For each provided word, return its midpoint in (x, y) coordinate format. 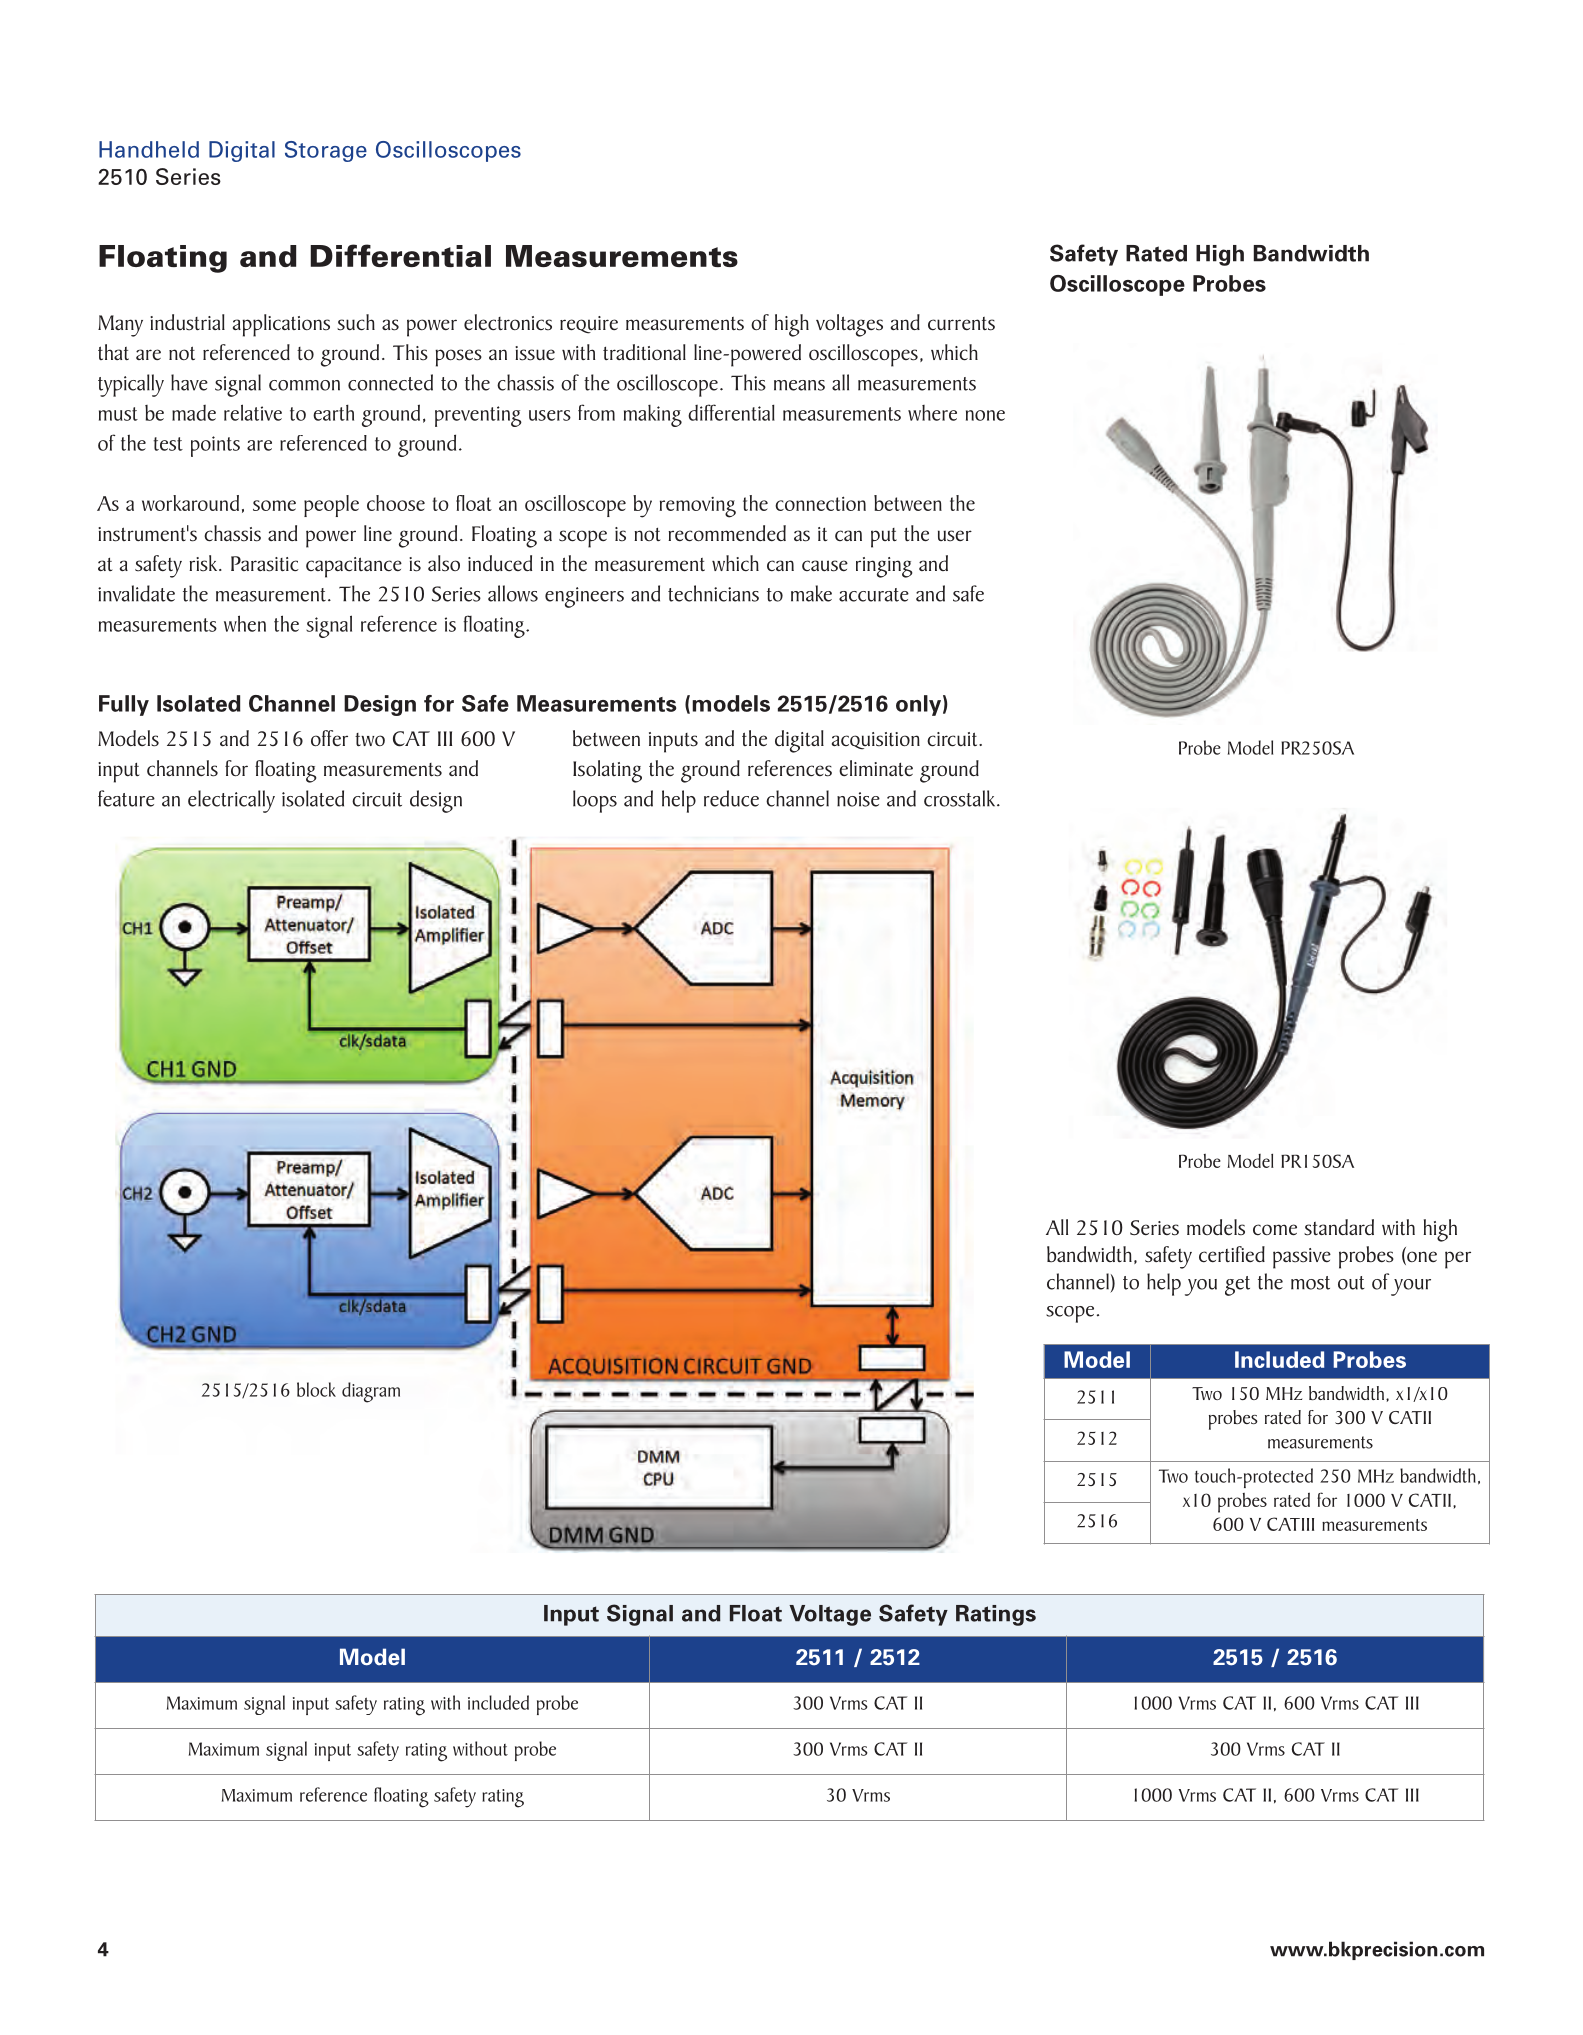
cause (825, 566)
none (985, 415)
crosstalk (961, 798)
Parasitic (265, 564)
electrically (231, 801)
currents (961, 324)
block (316, 1389)
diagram (371, 1392)
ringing (884, 567)
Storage (326, 151)
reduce (731, 798)
